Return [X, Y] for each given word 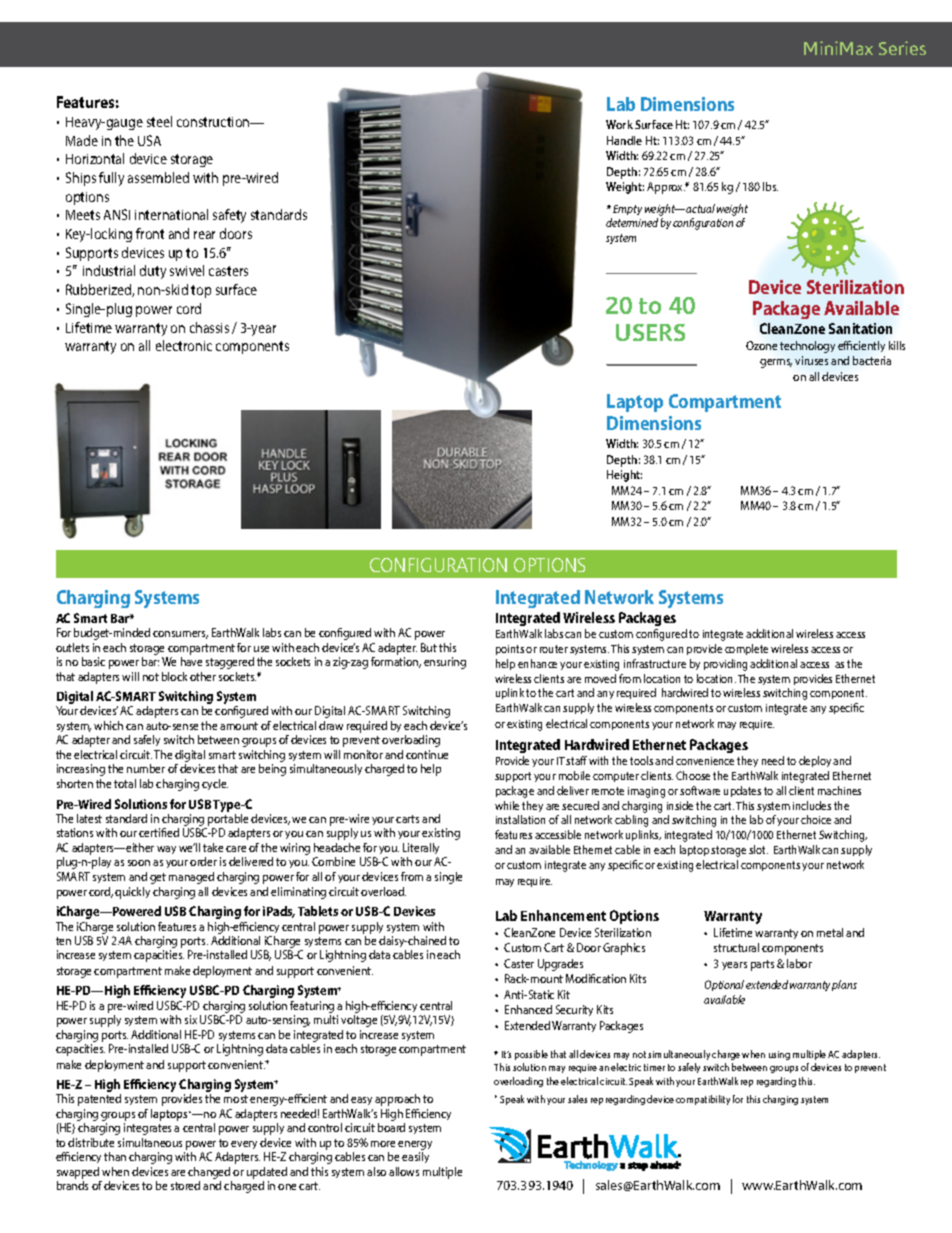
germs [776, 363]
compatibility [703, 1100]
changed [209, 1173]
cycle [215, 784]
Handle [624, 140]
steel [159, 121]
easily [415, 1157]
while [507, 805]
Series [902, 48]
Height [624, 476]
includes [812, 805]
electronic [184, 345]
